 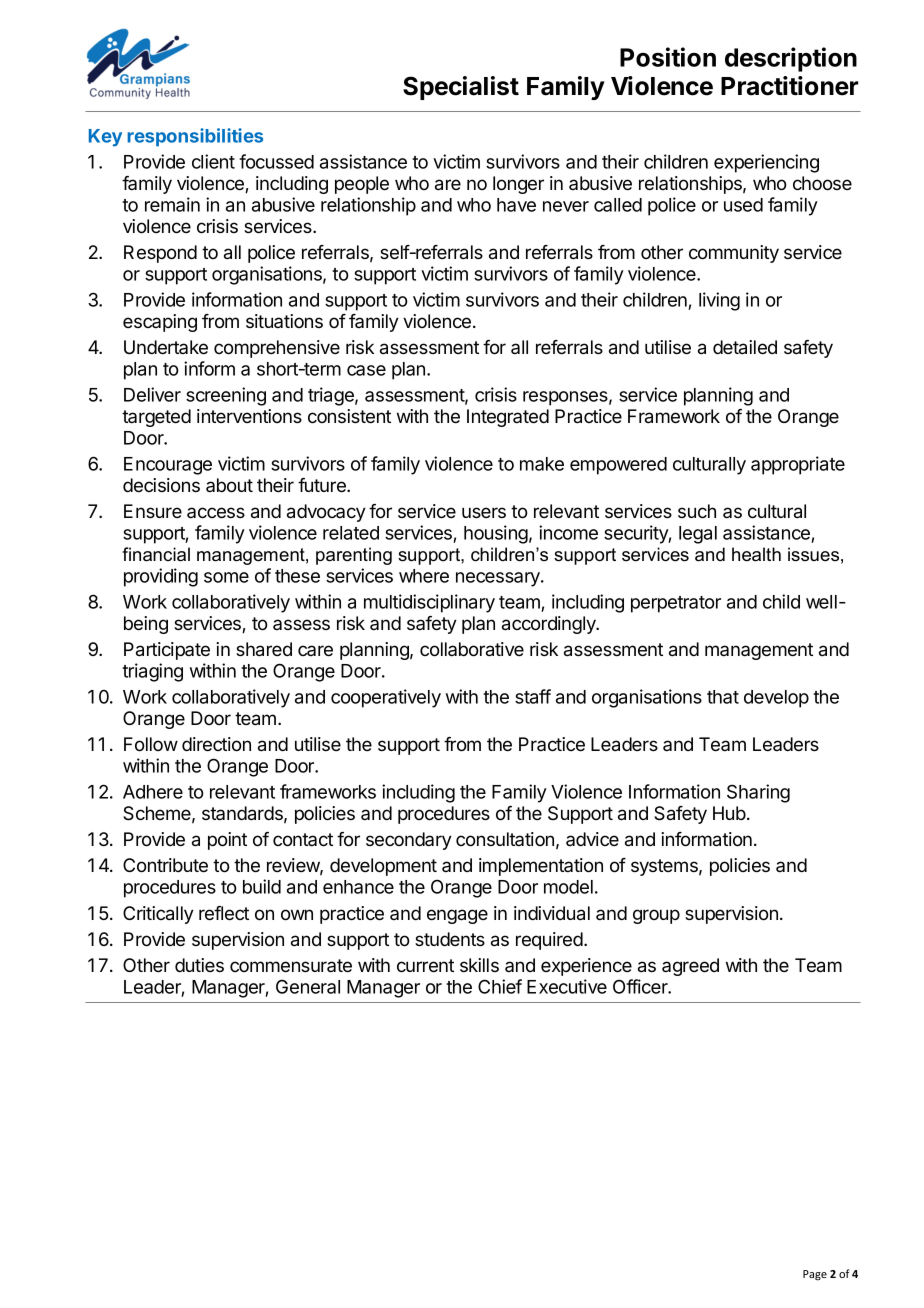 I want to click on Participate, so click(x=167, y=651).
